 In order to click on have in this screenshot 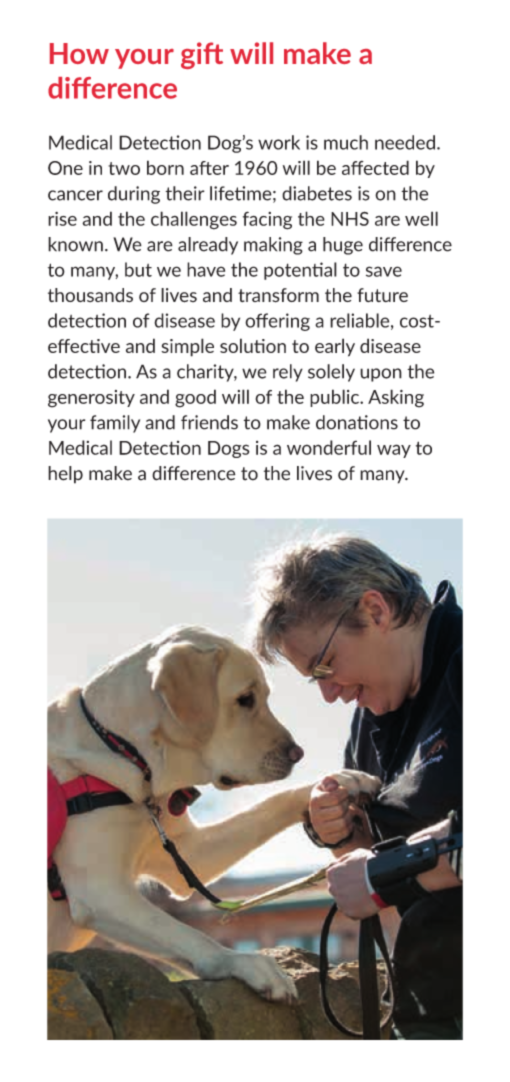, I will do `click(206, 269)`.
